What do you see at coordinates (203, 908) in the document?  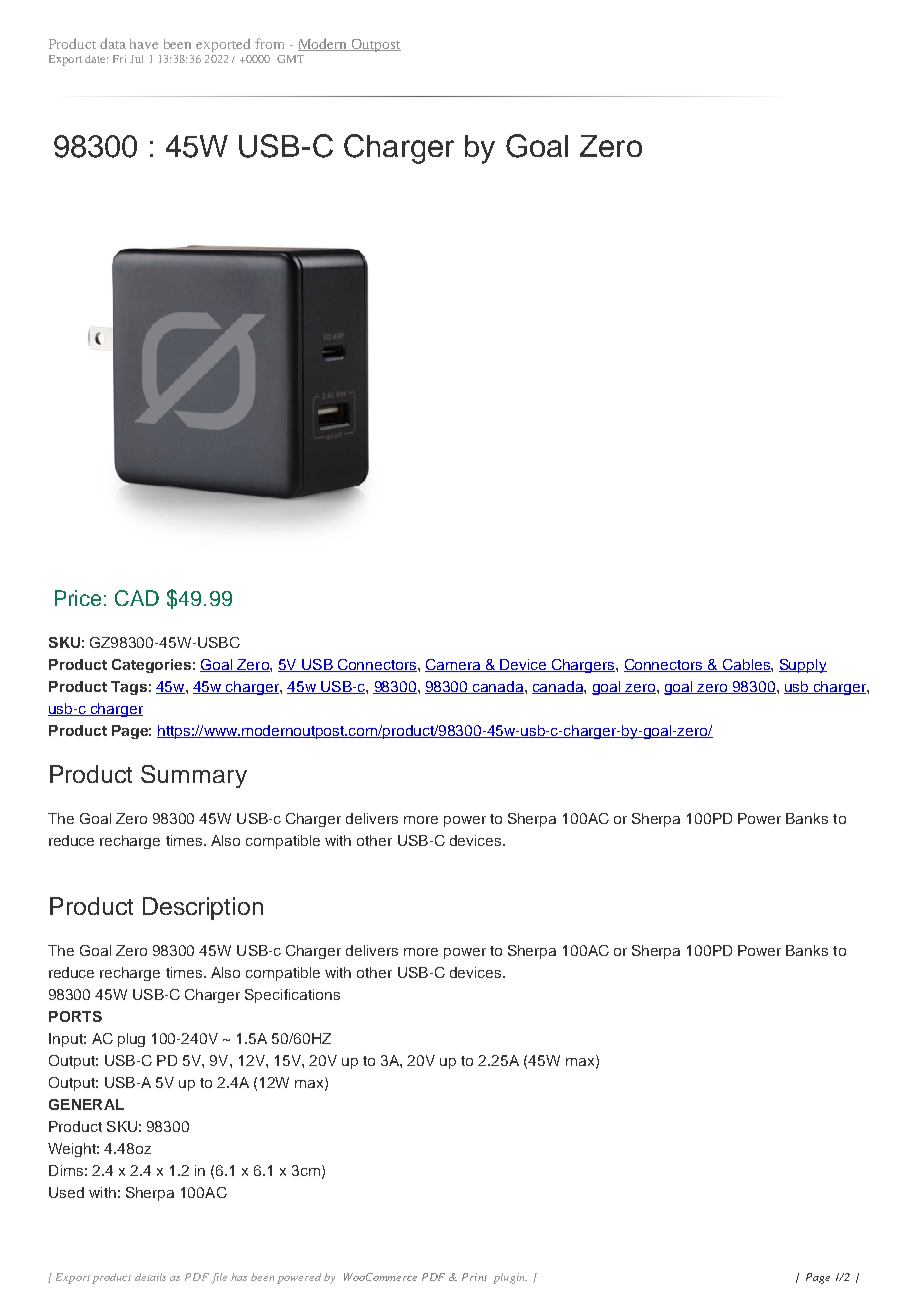 I see `Description` at bounding box center [203, 908].
